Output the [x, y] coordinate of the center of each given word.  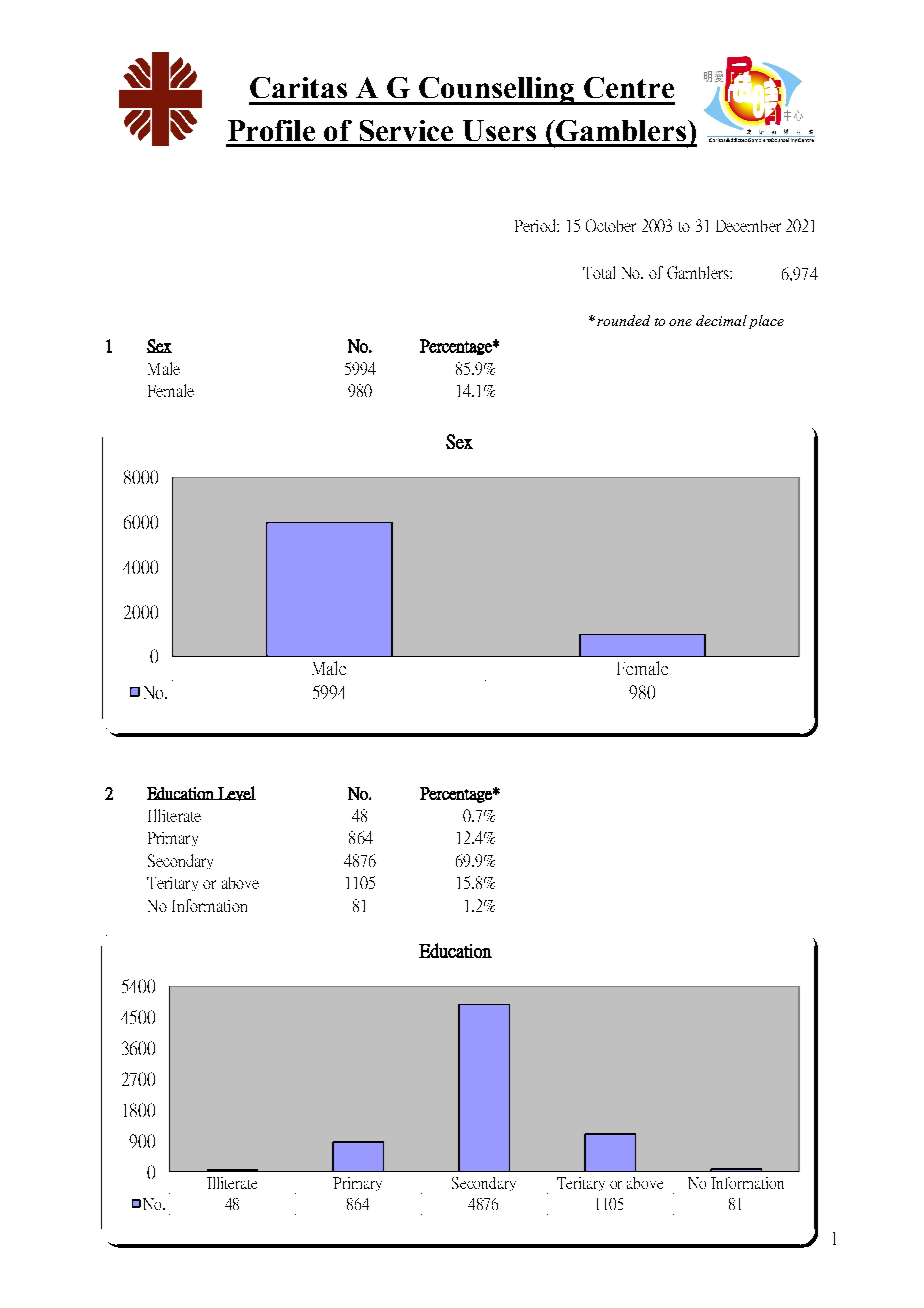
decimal [721, 320]
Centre [629, 87]
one [680, 322]
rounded [623, 320]
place [766, 322]
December [748, 226]
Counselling [497, 91]
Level [236, 793]
